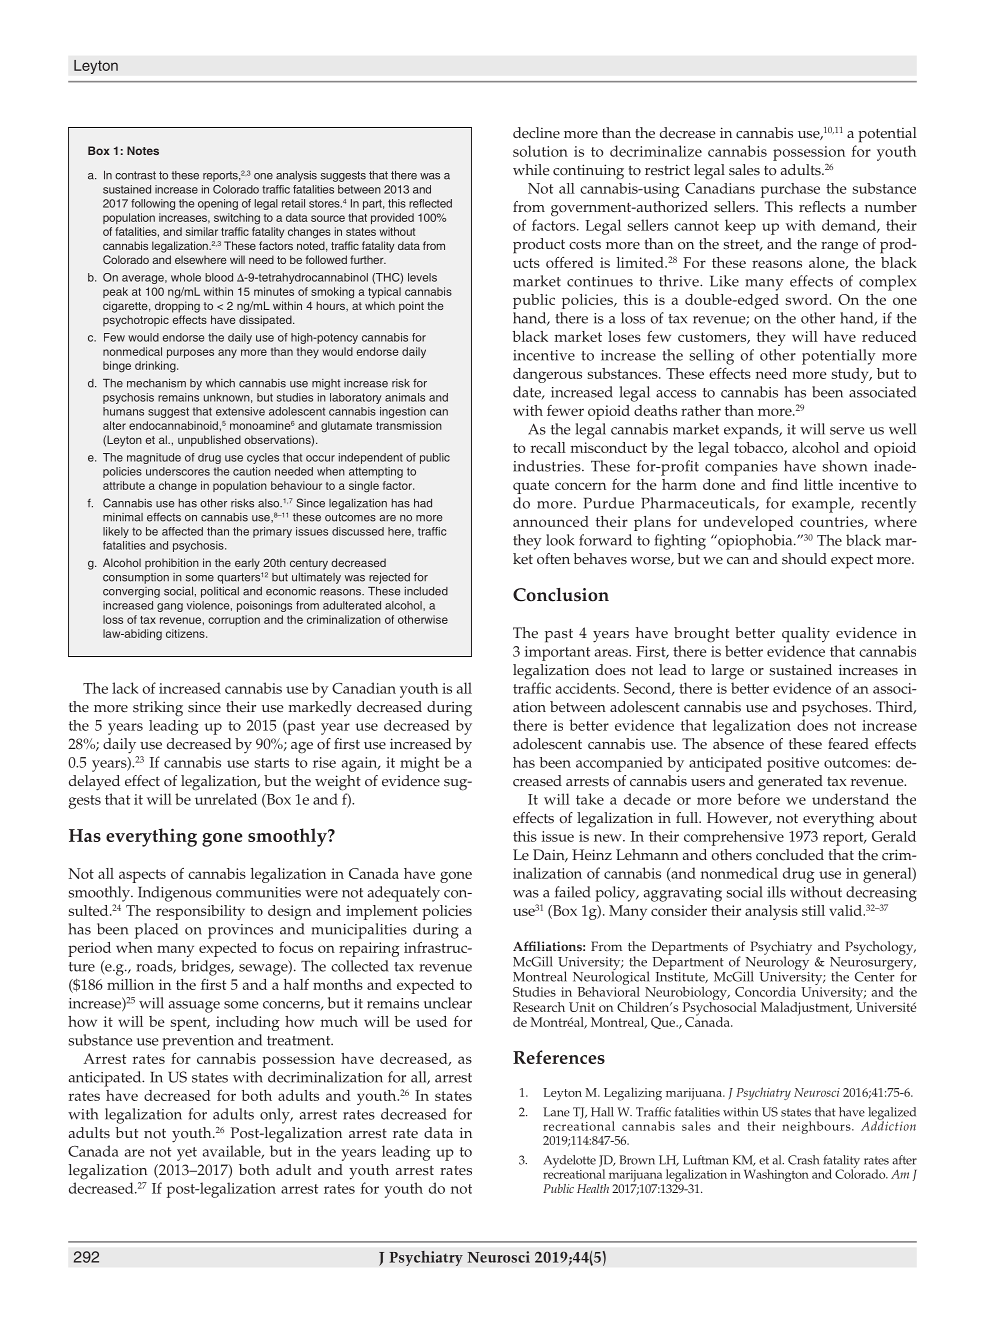 This screenshot has height=1318, width=985. What do you see at coordinates (790, 855) in the screenshot?
I see `concluded` at bounding box center [790, 855].
